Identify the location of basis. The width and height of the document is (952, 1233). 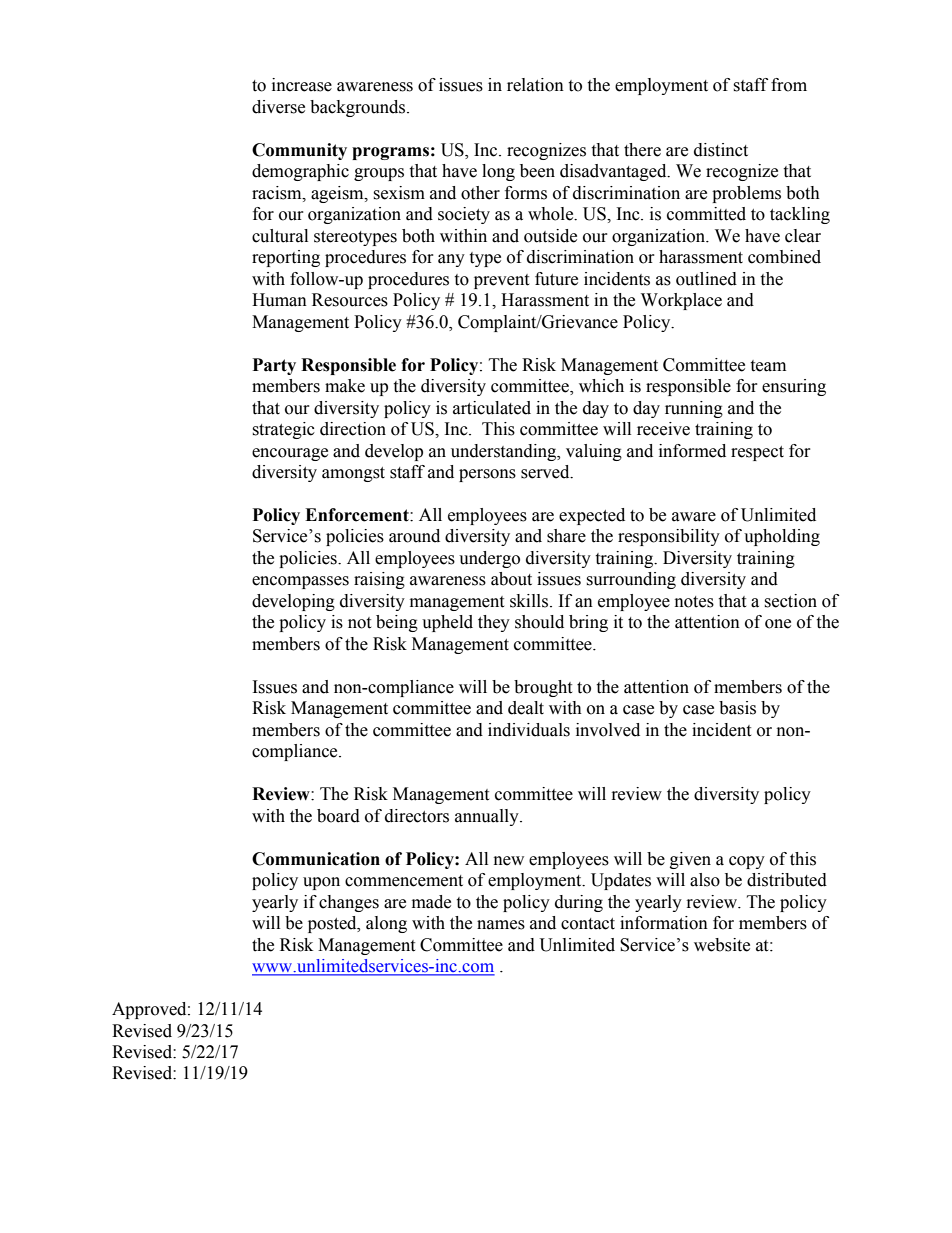
(737, 708).
